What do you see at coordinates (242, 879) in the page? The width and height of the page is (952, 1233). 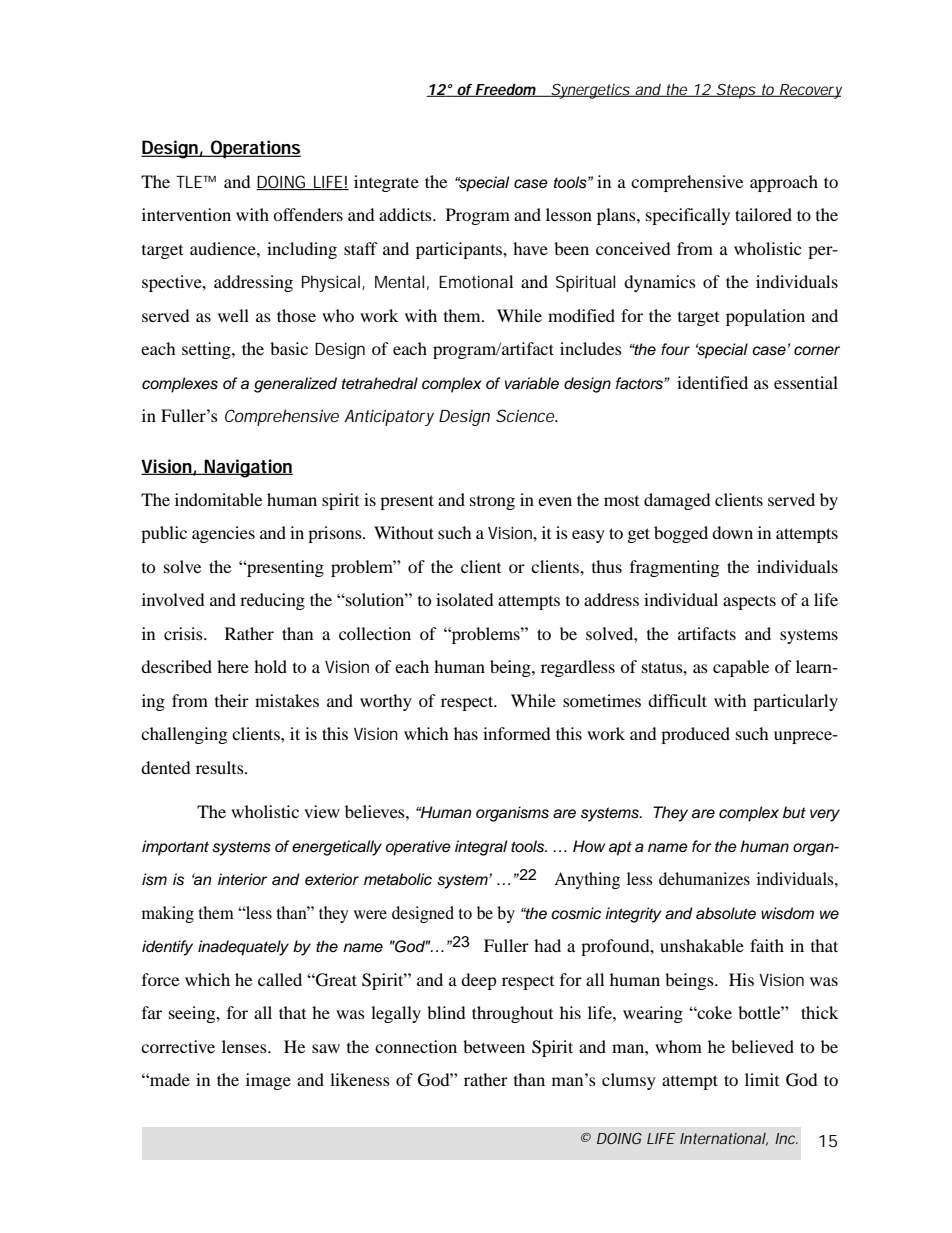 I see `interior` at bounding box center [242, 879].
